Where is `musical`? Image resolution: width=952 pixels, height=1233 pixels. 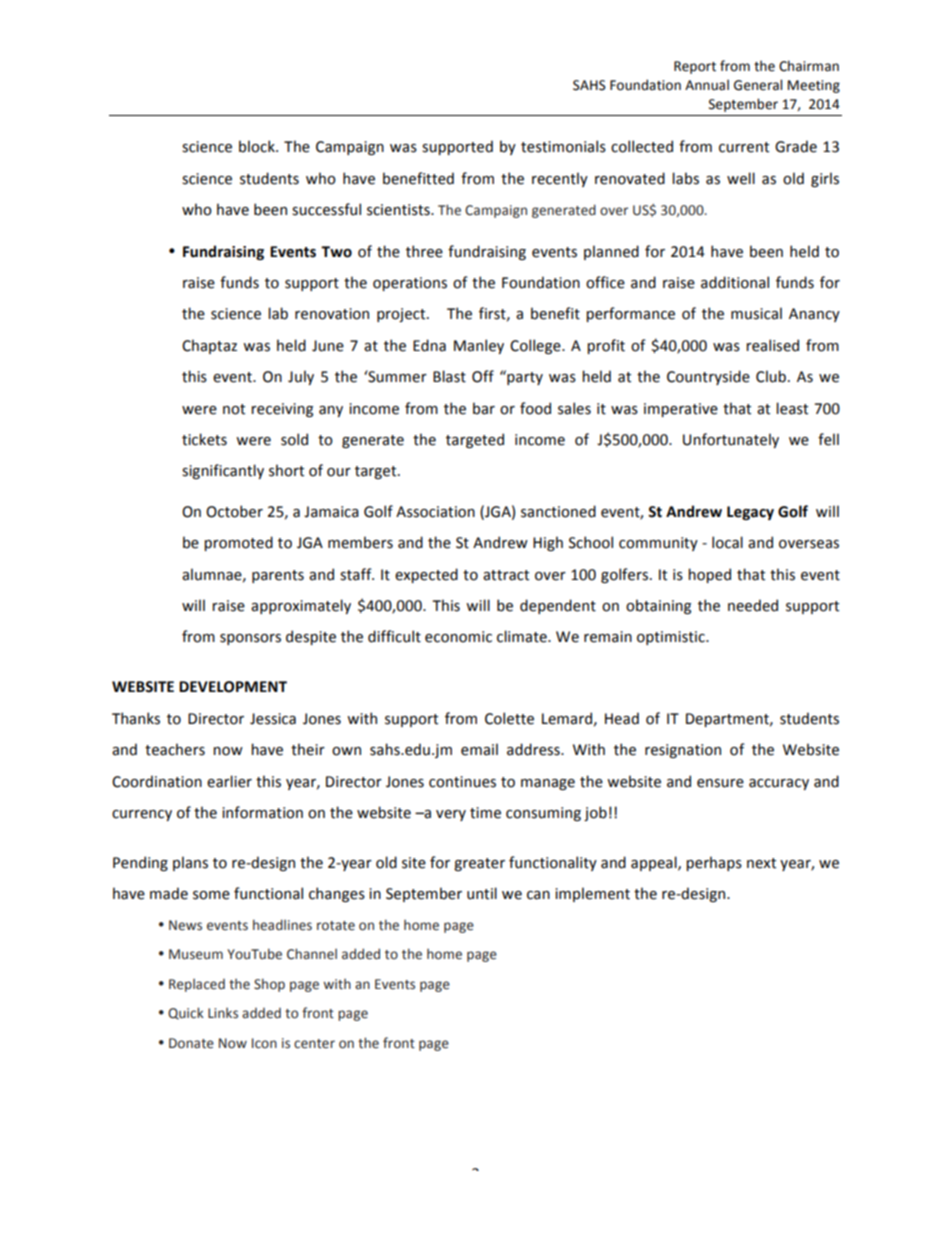
musical is located at coordinates (756, 313).
